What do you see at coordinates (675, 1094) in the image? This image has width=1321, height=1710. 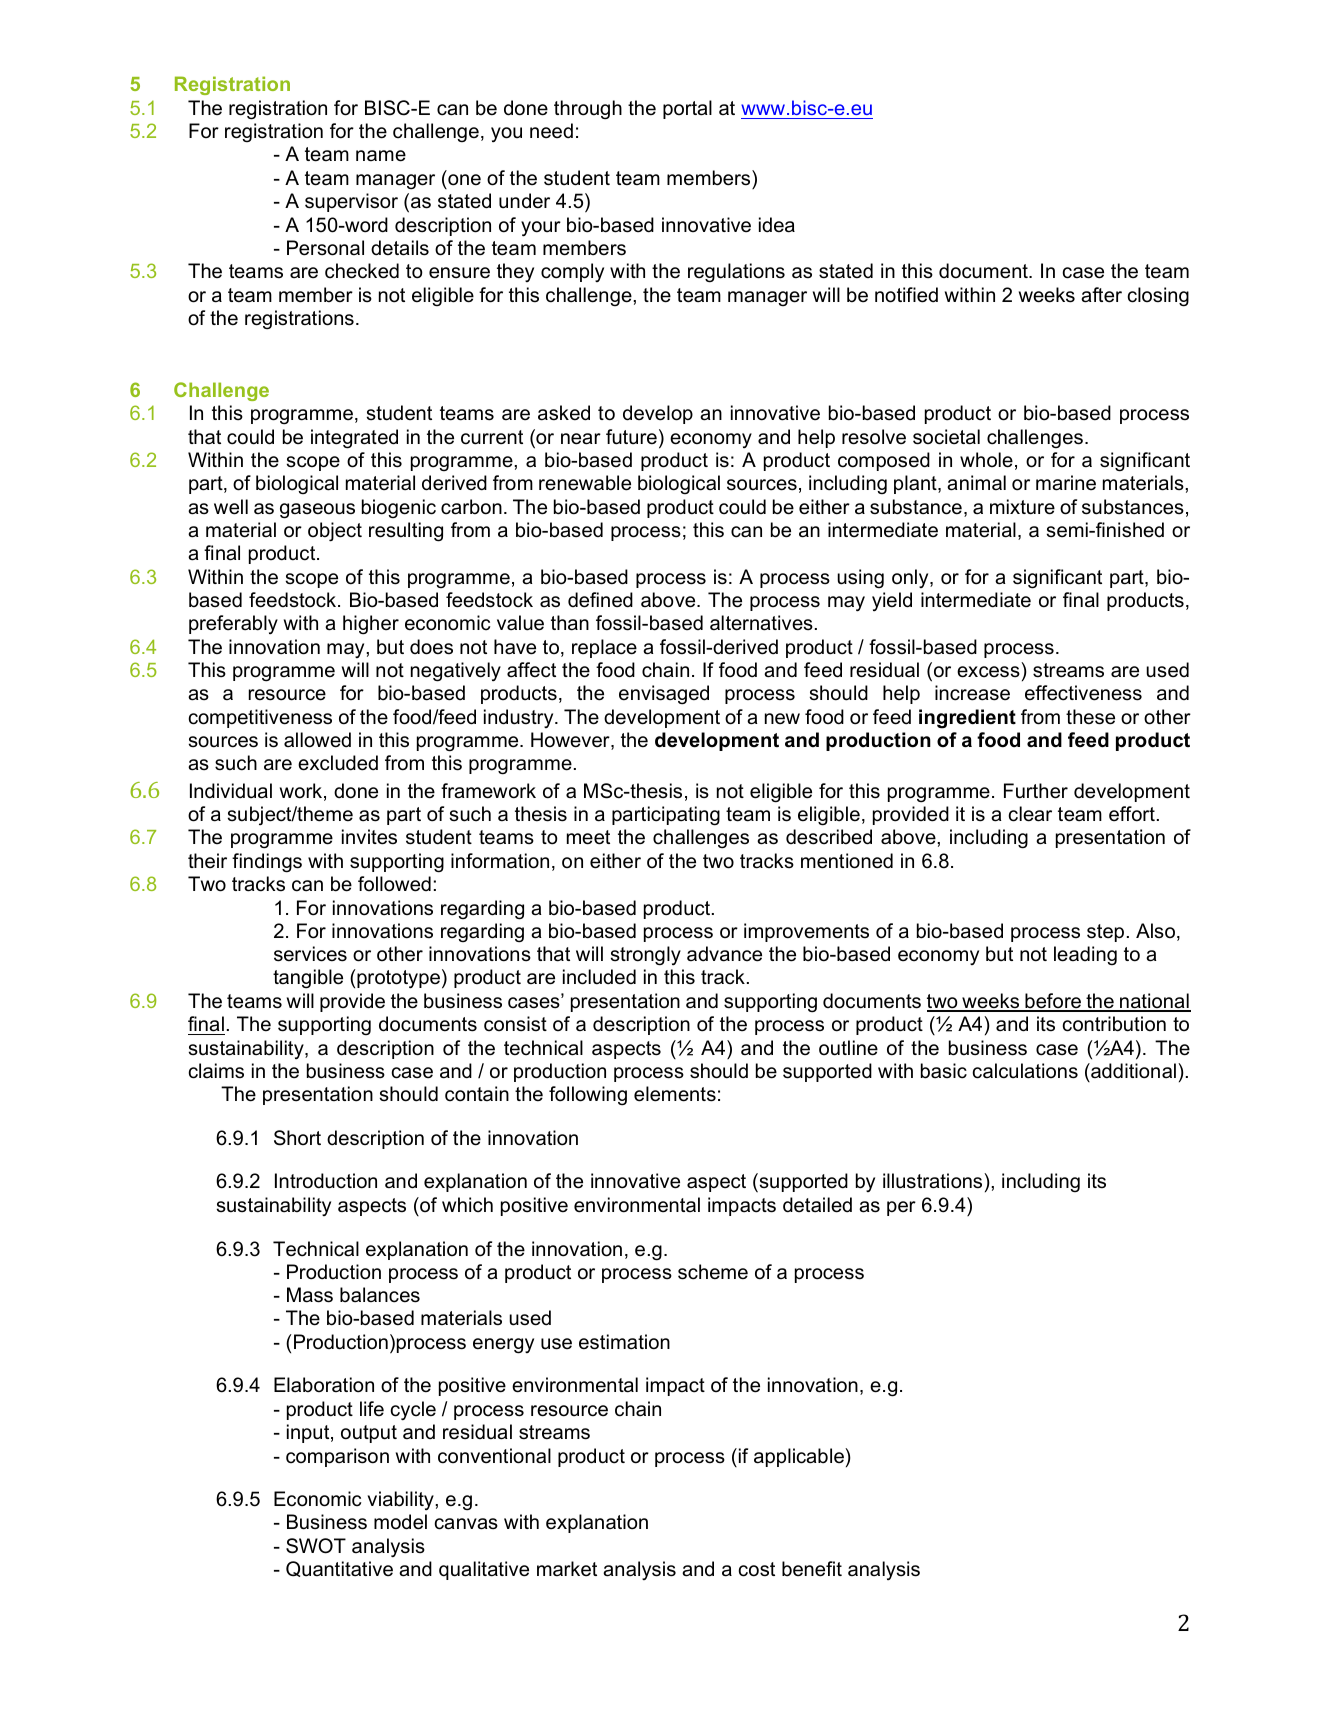 I see `elements` at bounding box center [675, 1094].
